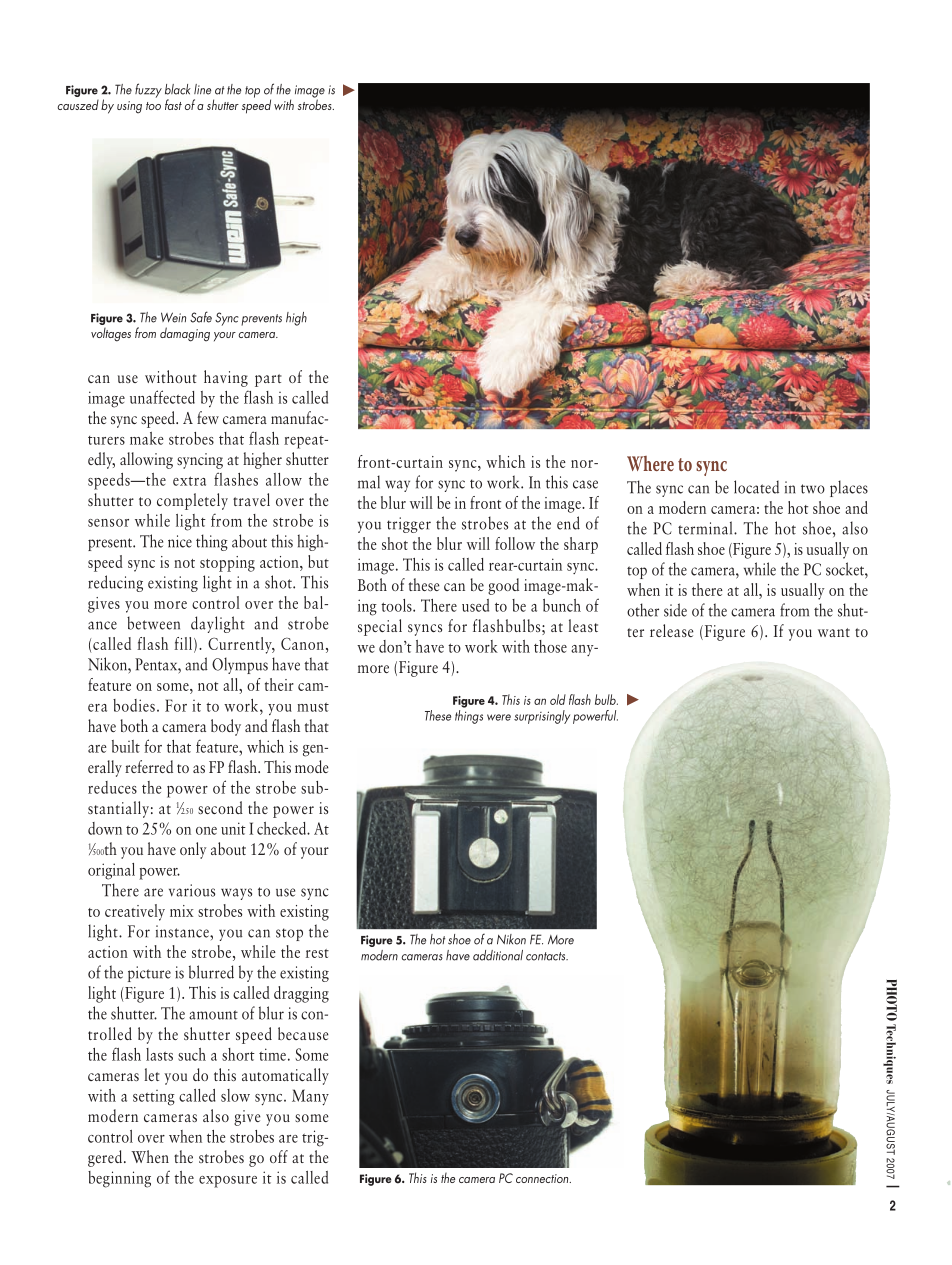 The width and height of the page is (952, 1265). What do you see at coordinates (202, 89) in the page?
I see `line` at bounding box center [202, 89].
